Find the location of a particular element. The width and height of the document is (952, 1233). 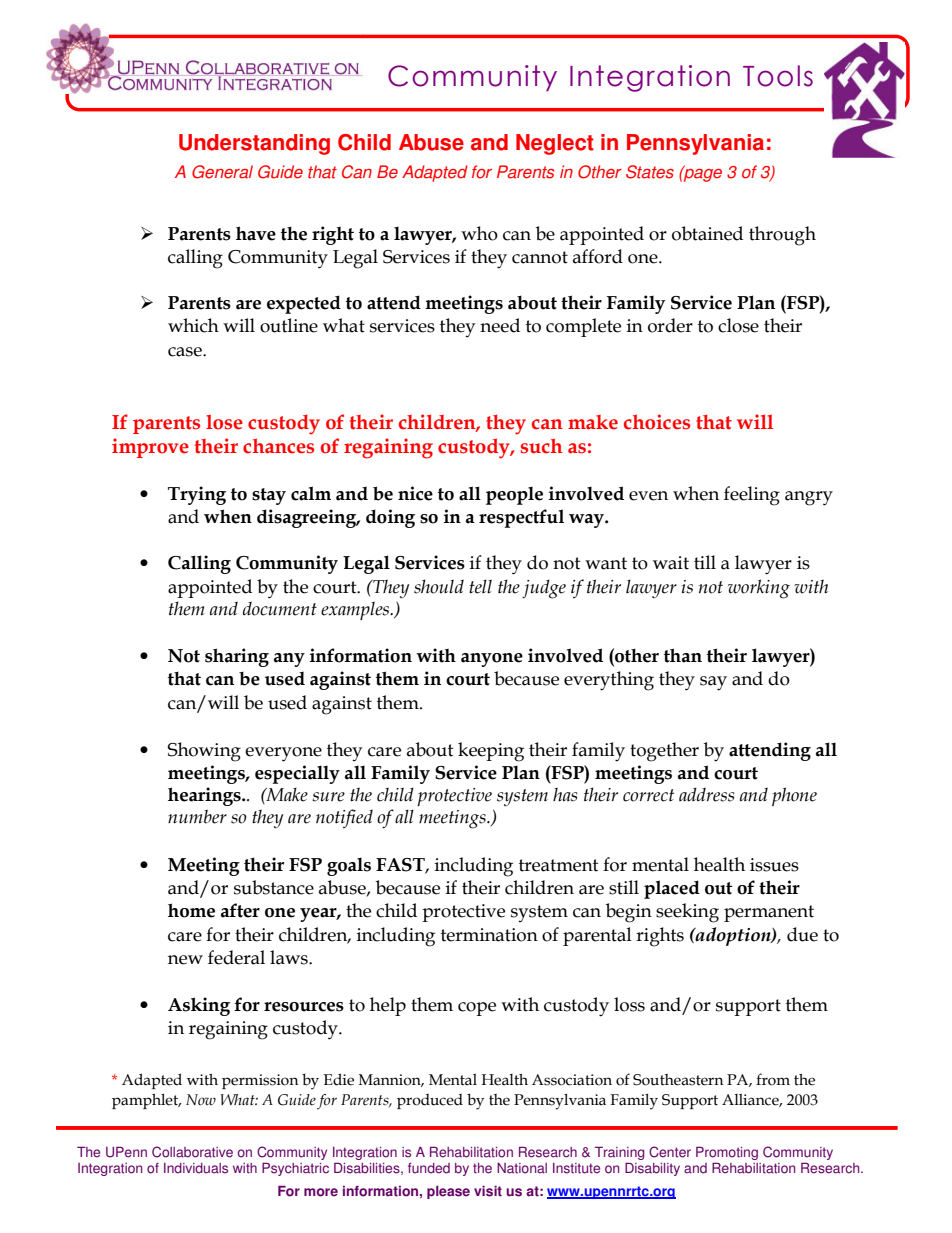

case is located at coordinates (186, 352).
